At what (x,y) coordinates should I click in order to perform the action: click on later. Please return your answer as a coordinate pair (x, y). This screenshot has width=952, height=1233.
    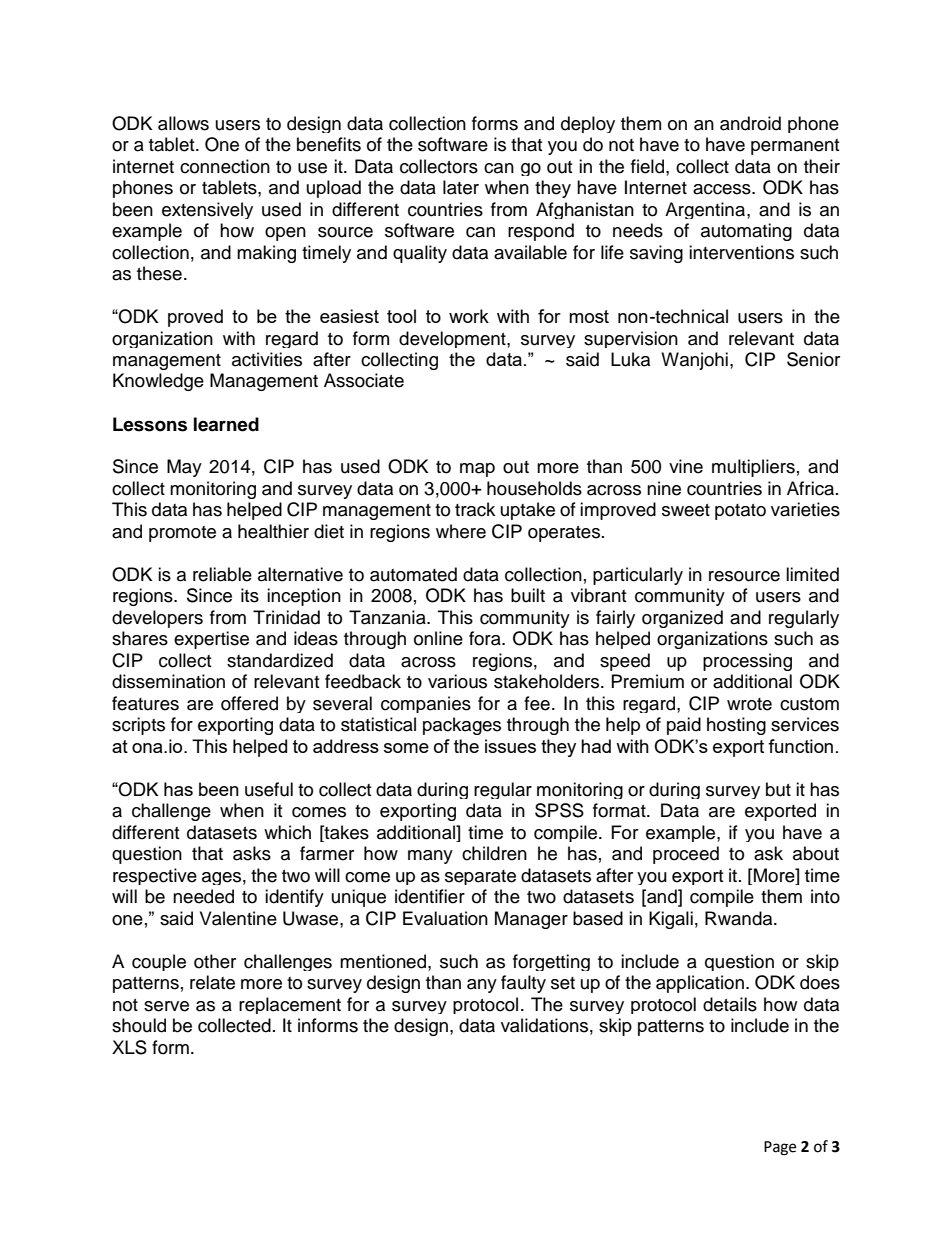
    Looking at the image, I should click on (461, 187).
